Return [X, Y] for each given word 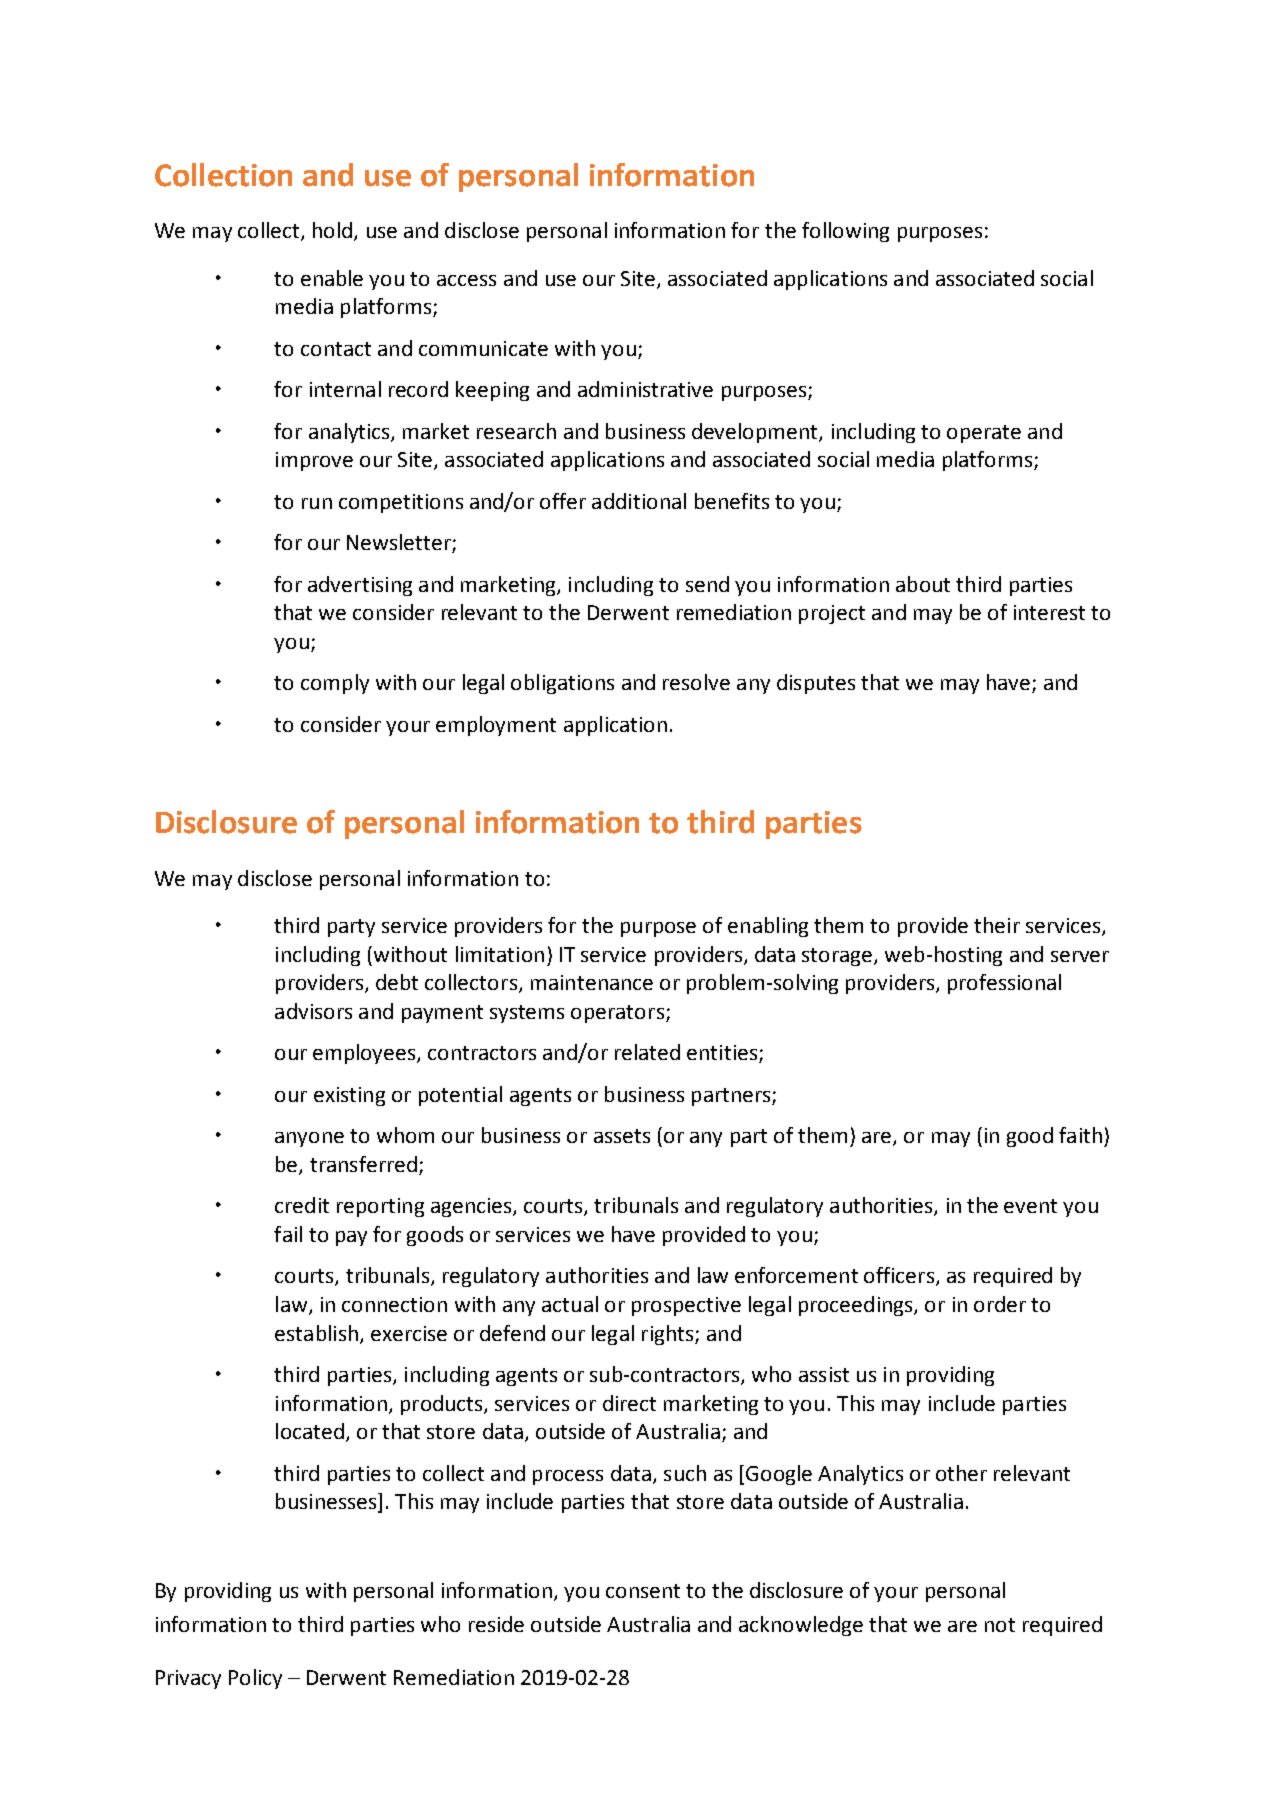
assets [622, 1136]
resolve [696, 682]
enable [332, 278]
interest [1049, 612]
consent [643, 1591]
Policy [255, 1679]
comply [335, 684]
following [845, 232]
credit [302, 1205]
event [1030, 1206]
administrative [645, 389]
